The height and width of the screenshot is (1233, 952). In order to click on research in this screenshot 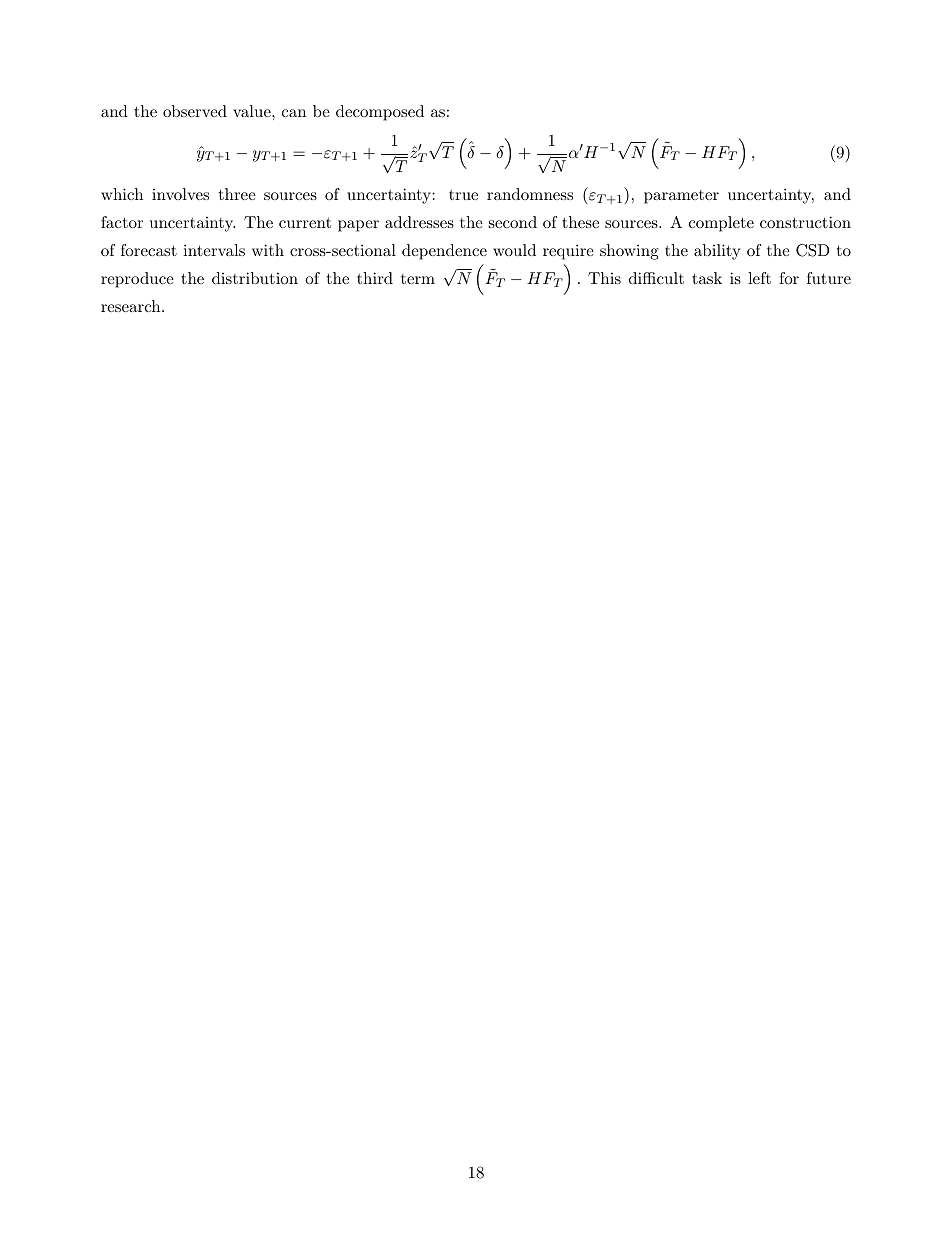, I will do `click(132, 306)`.
